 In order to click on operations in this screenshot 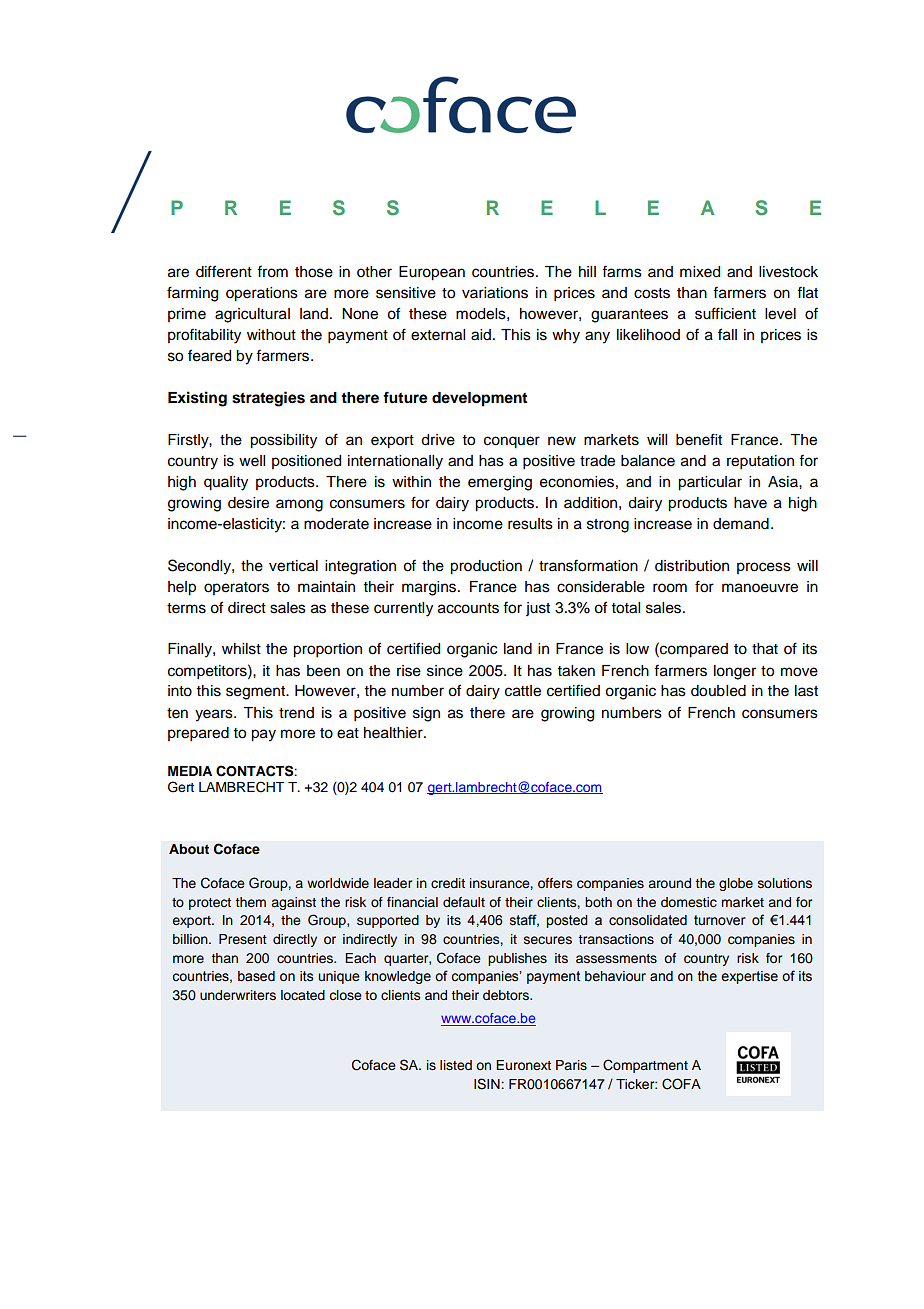, I will do `click(262, 294)`.
